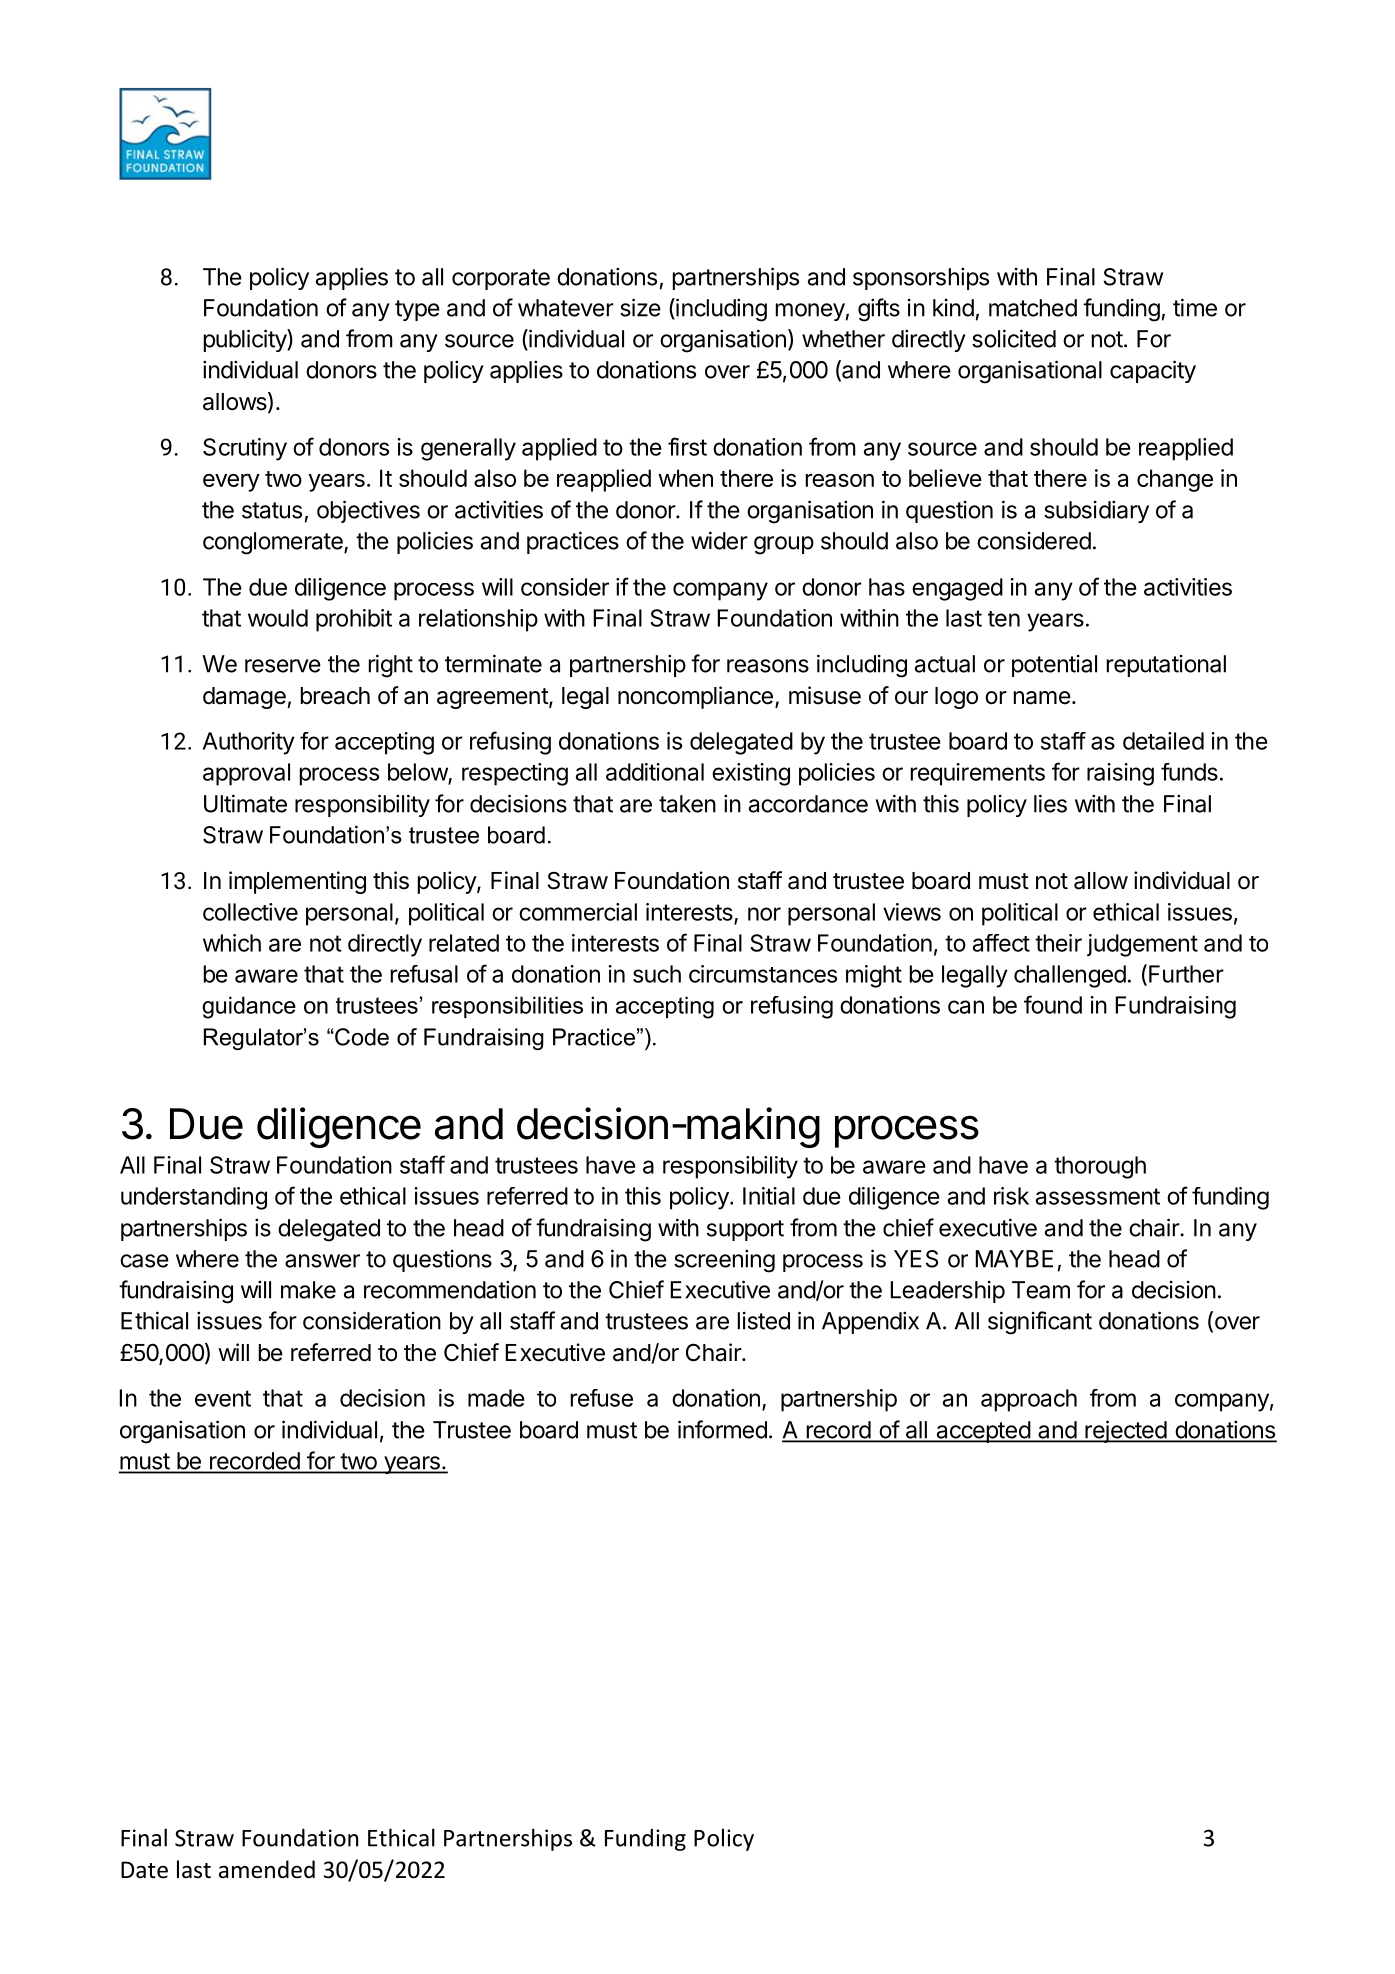 The height and width of the page is (1974, 1395). I want to click on publicity, so click(246, 340).
